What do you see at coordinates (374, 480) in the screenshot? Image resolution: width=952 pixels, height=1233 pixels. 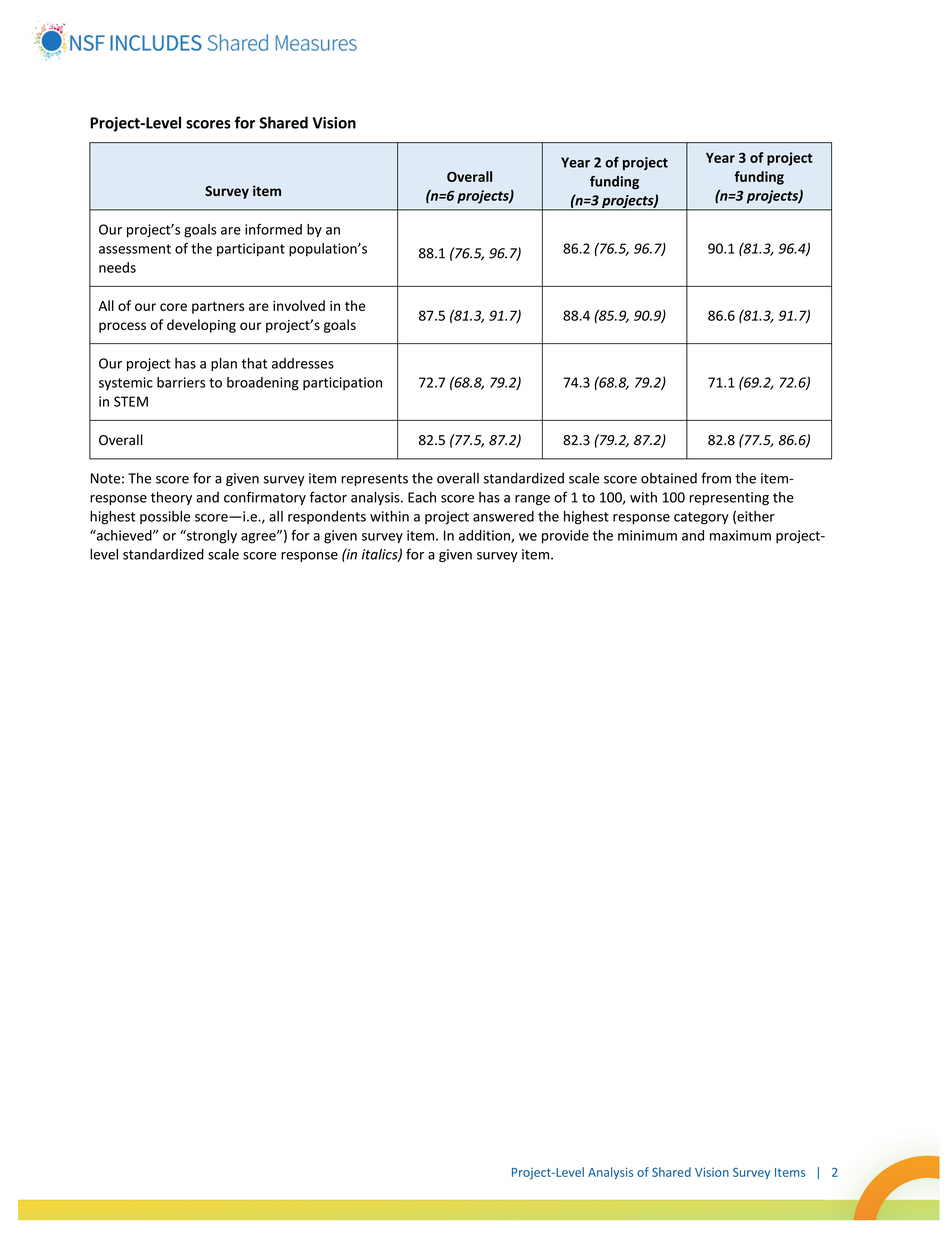 I see `represents` at bounding box center [374, 480].
